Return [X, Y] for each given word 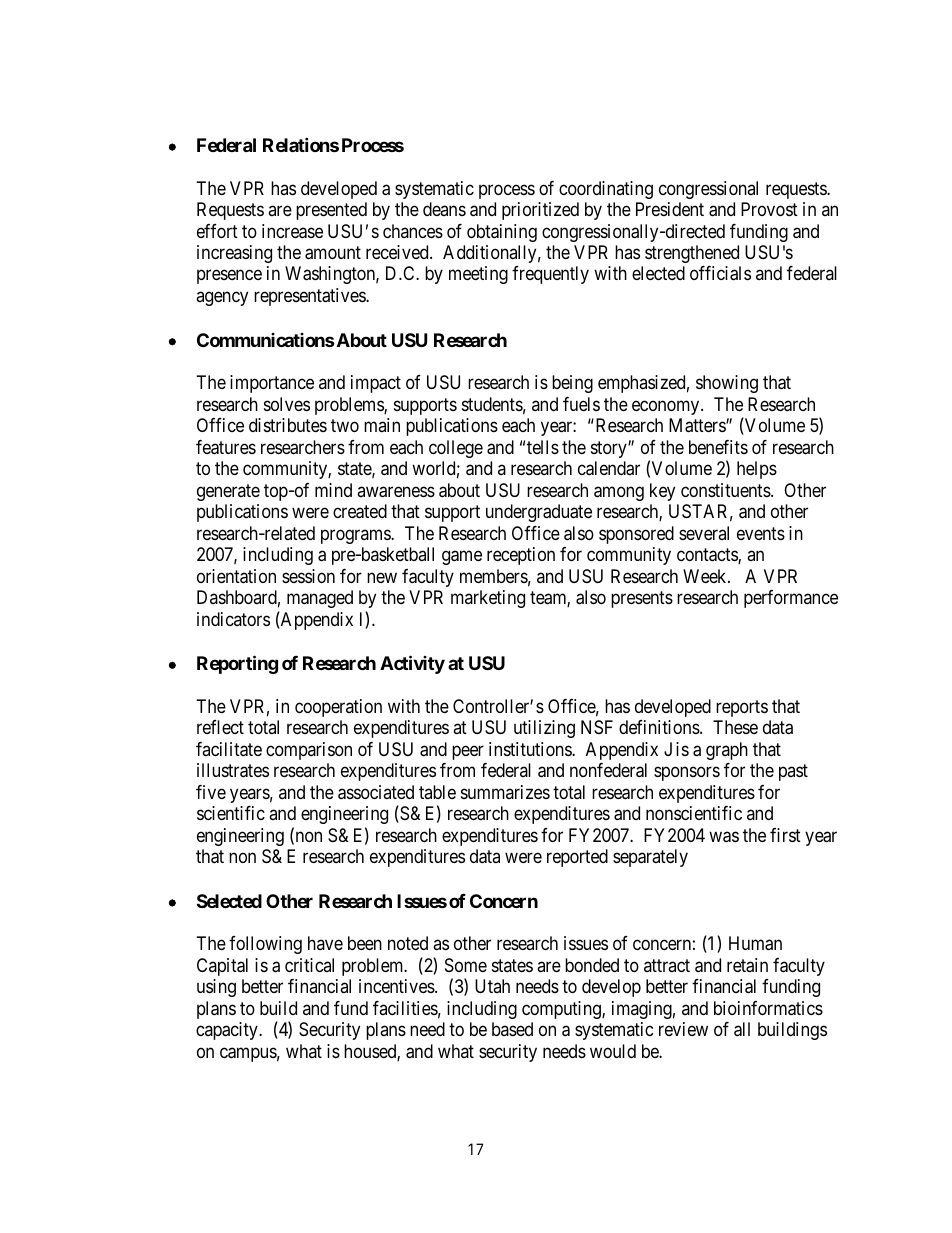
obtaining [502, 233]
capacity [228, 1031]
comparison [309, 751]
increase [292, 231]
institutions [531, 749]
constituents [726, 490]
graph [727, 751]
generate [228, 492]
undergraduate [539, 513]
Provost [769, 209]
